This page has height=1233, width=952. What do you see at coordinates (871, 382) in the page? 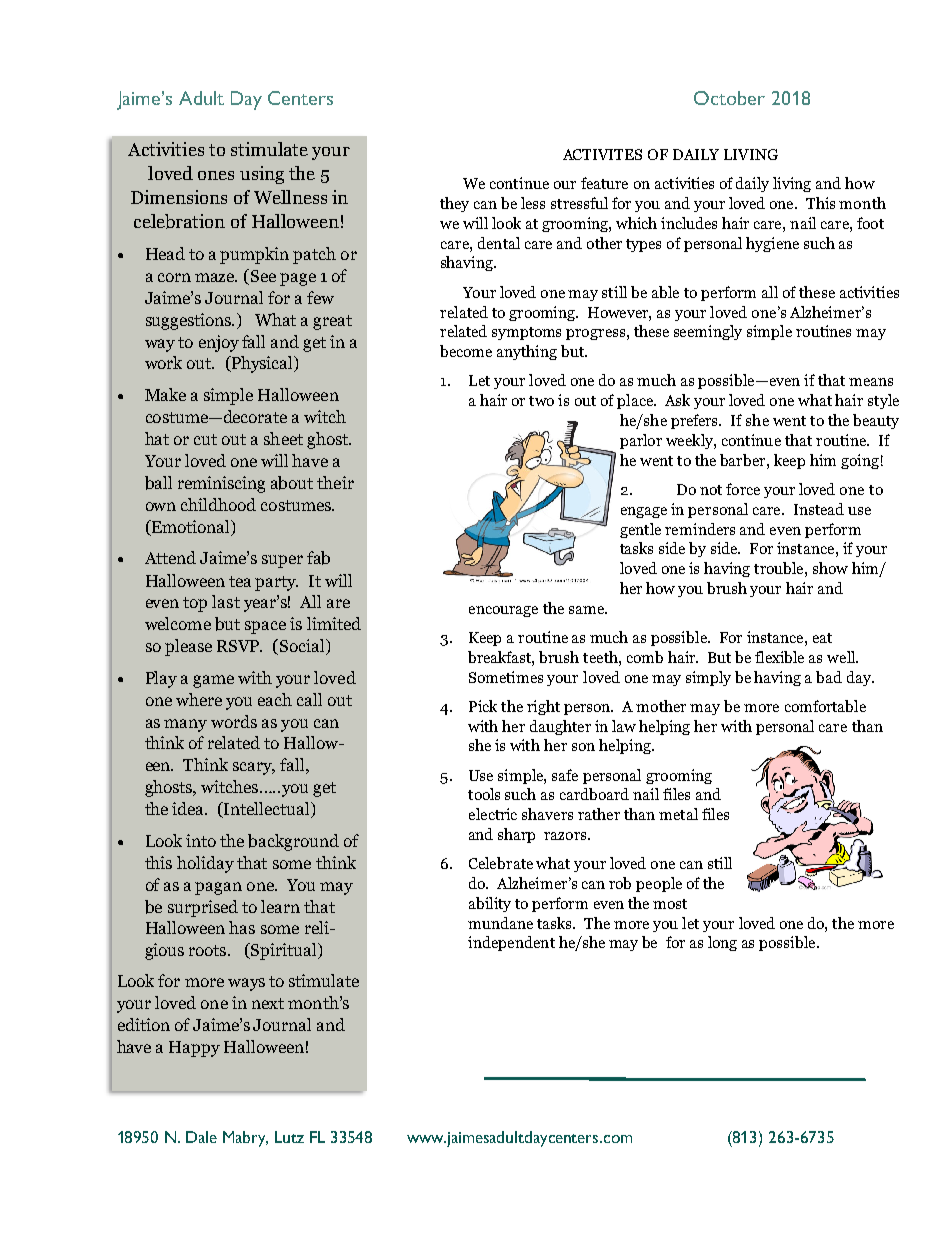
I see `means` at bounding box center [871, 382].
